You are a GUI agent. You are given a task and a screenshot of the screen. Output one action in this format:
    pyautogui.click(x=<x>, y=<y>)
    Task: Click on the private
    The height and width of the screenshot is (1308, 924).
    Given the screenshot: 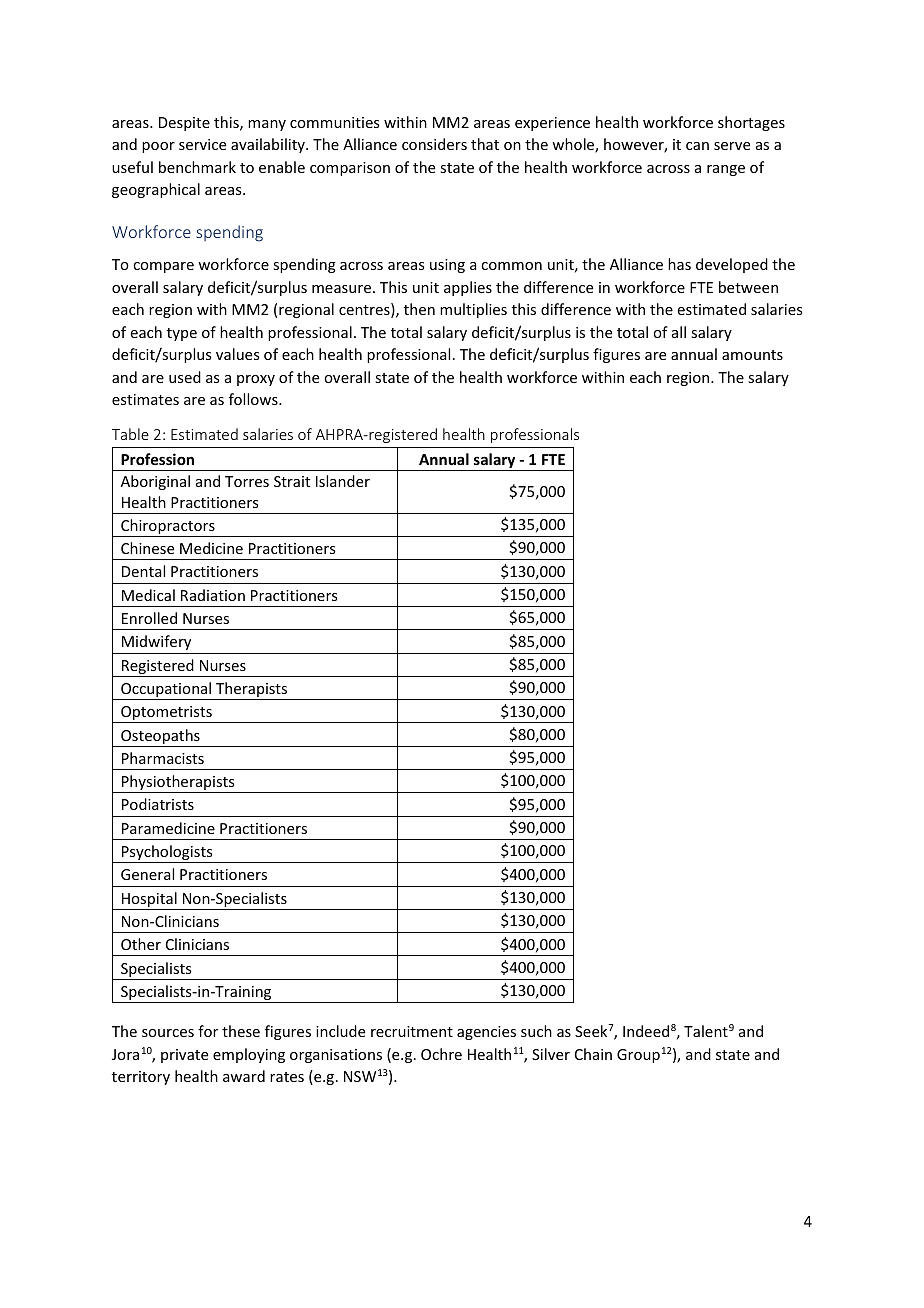 What is the action you would take?
    pyautogui.click(x=184, y=1056)
